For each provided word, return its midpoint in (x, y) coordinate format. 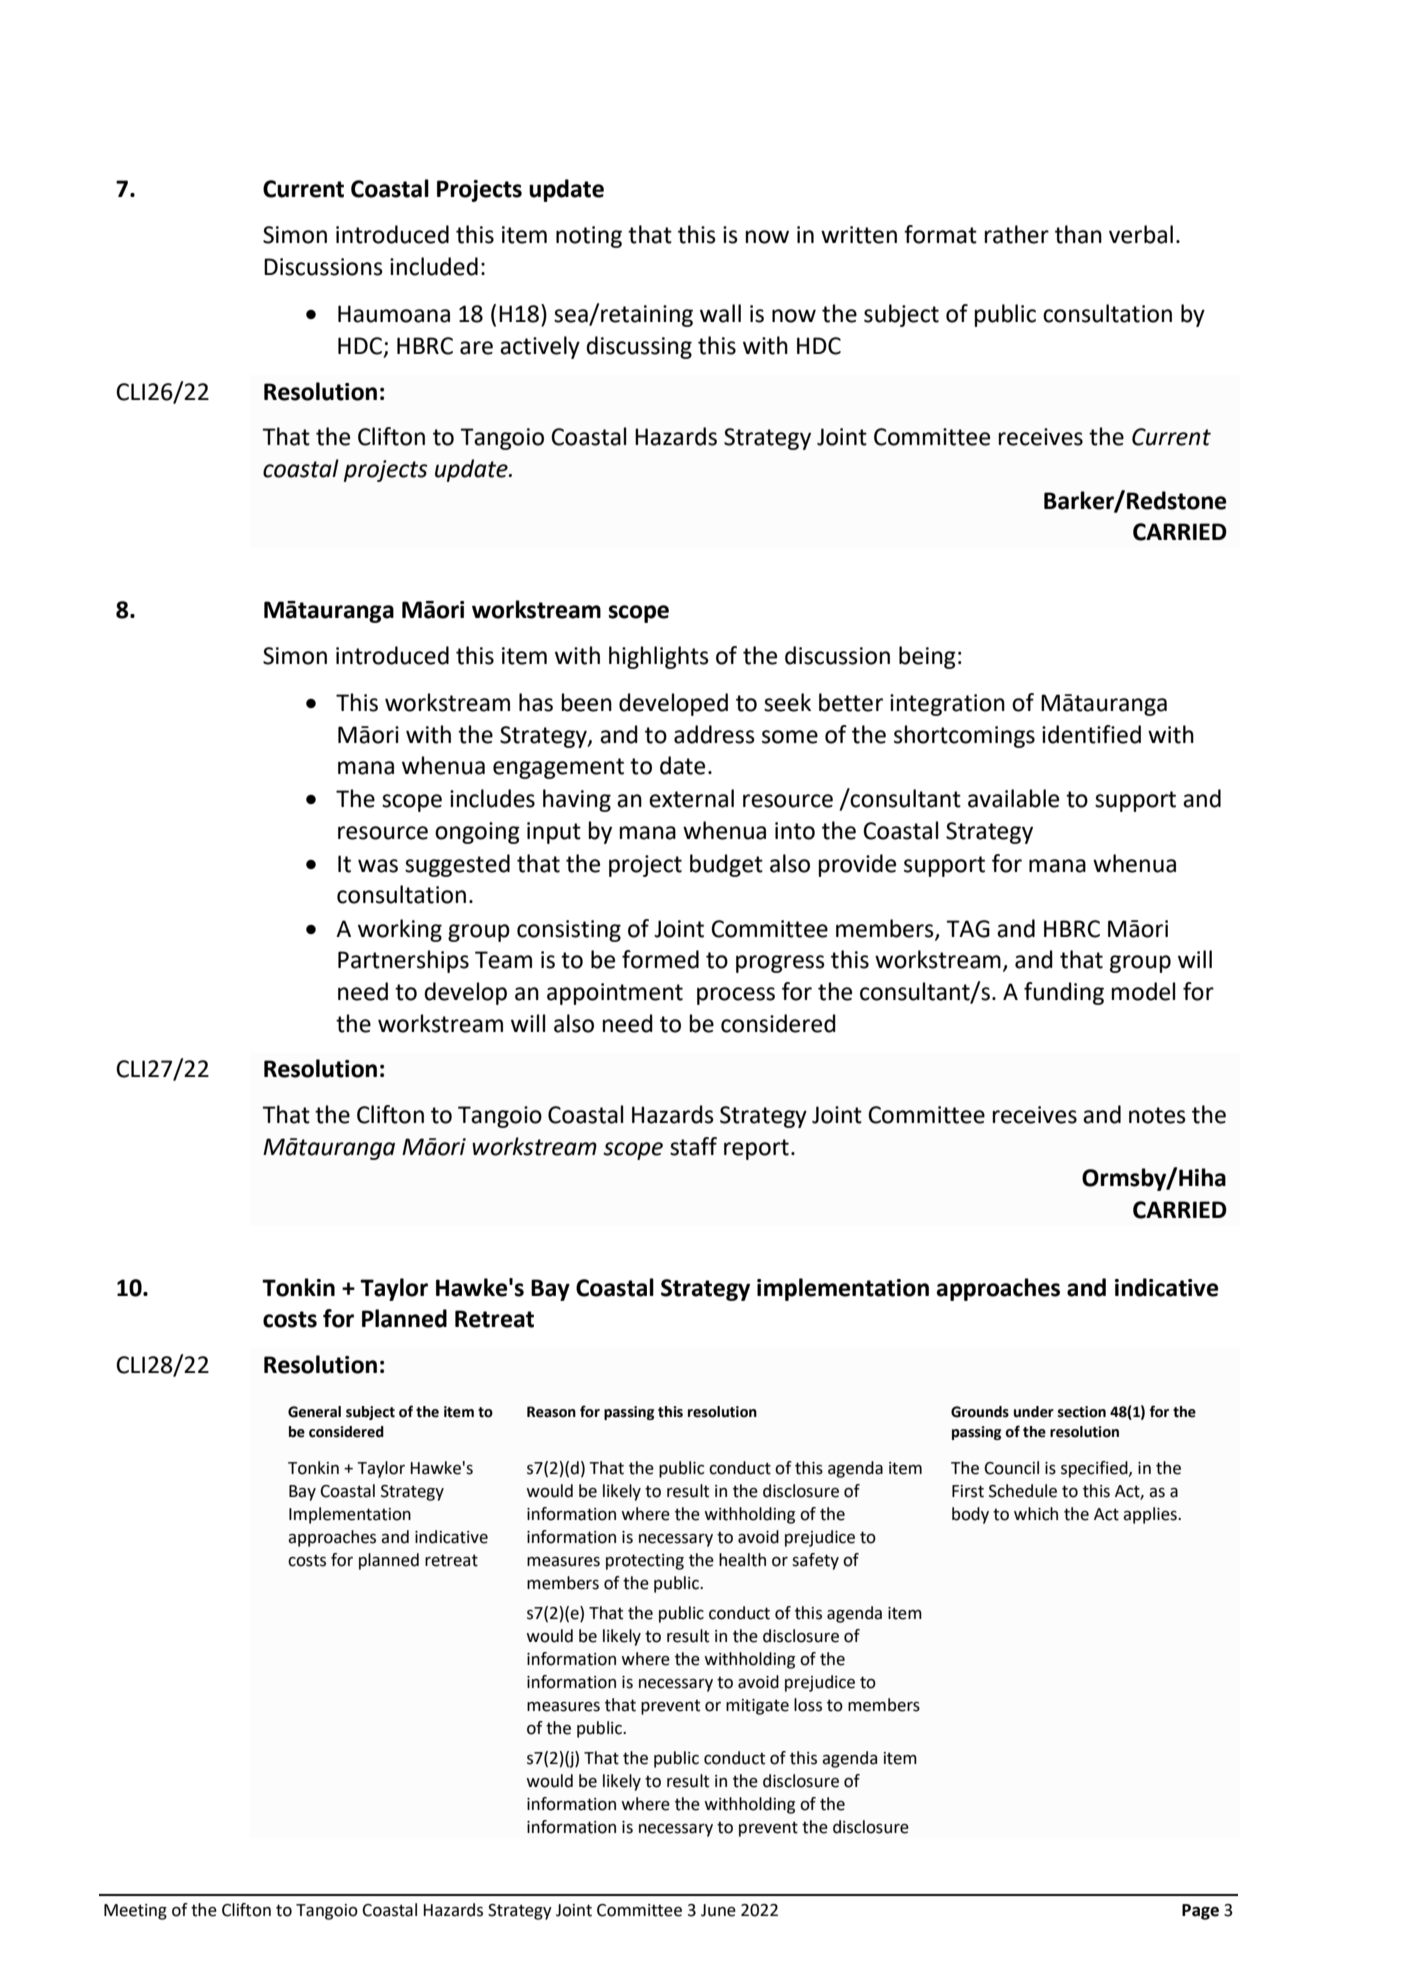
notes (1157, 1115)
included (434, 266)
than (1078, 234)
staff (693, 1146)
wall (720, 313)
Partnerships (403, 961)
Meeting (135, 1912)
